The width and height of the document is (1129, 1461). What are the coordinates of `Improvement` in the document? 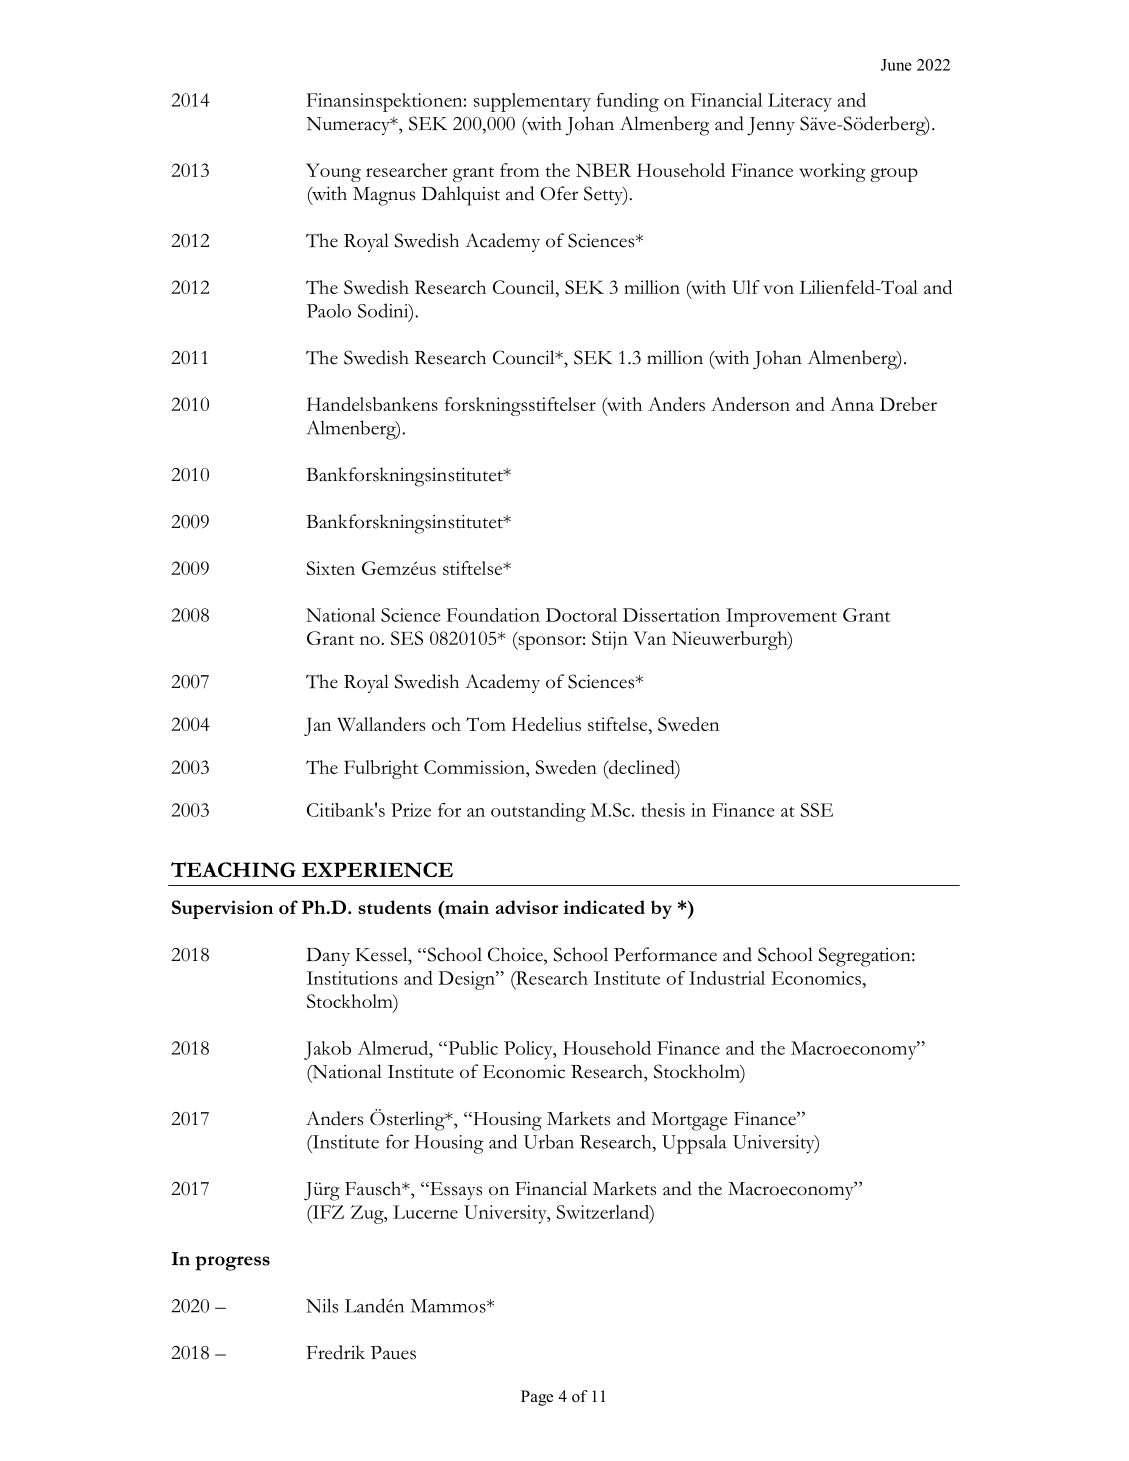 It's located at (781, 617).
